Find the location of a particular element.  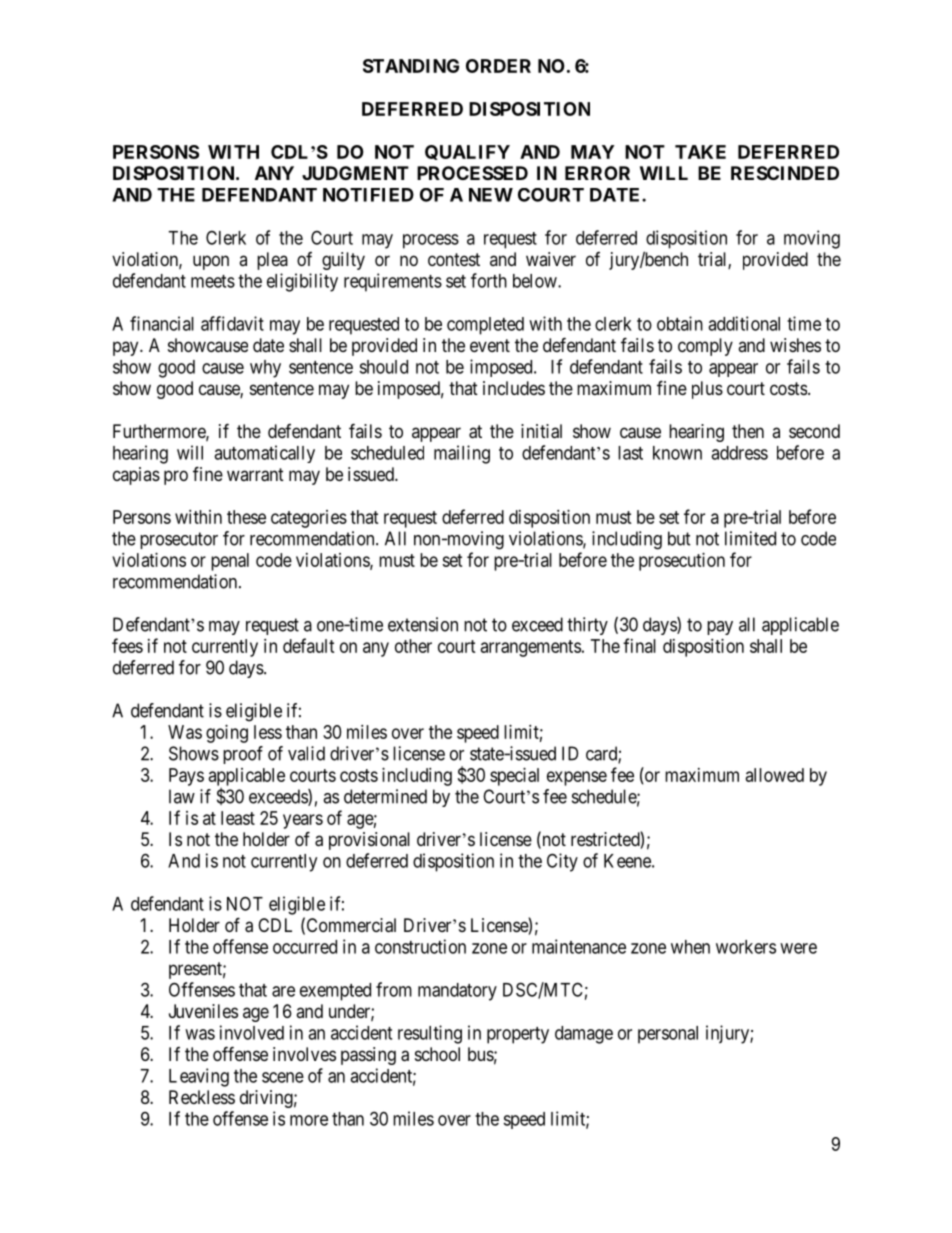

TAKE is located at coordinates (700, 152).
